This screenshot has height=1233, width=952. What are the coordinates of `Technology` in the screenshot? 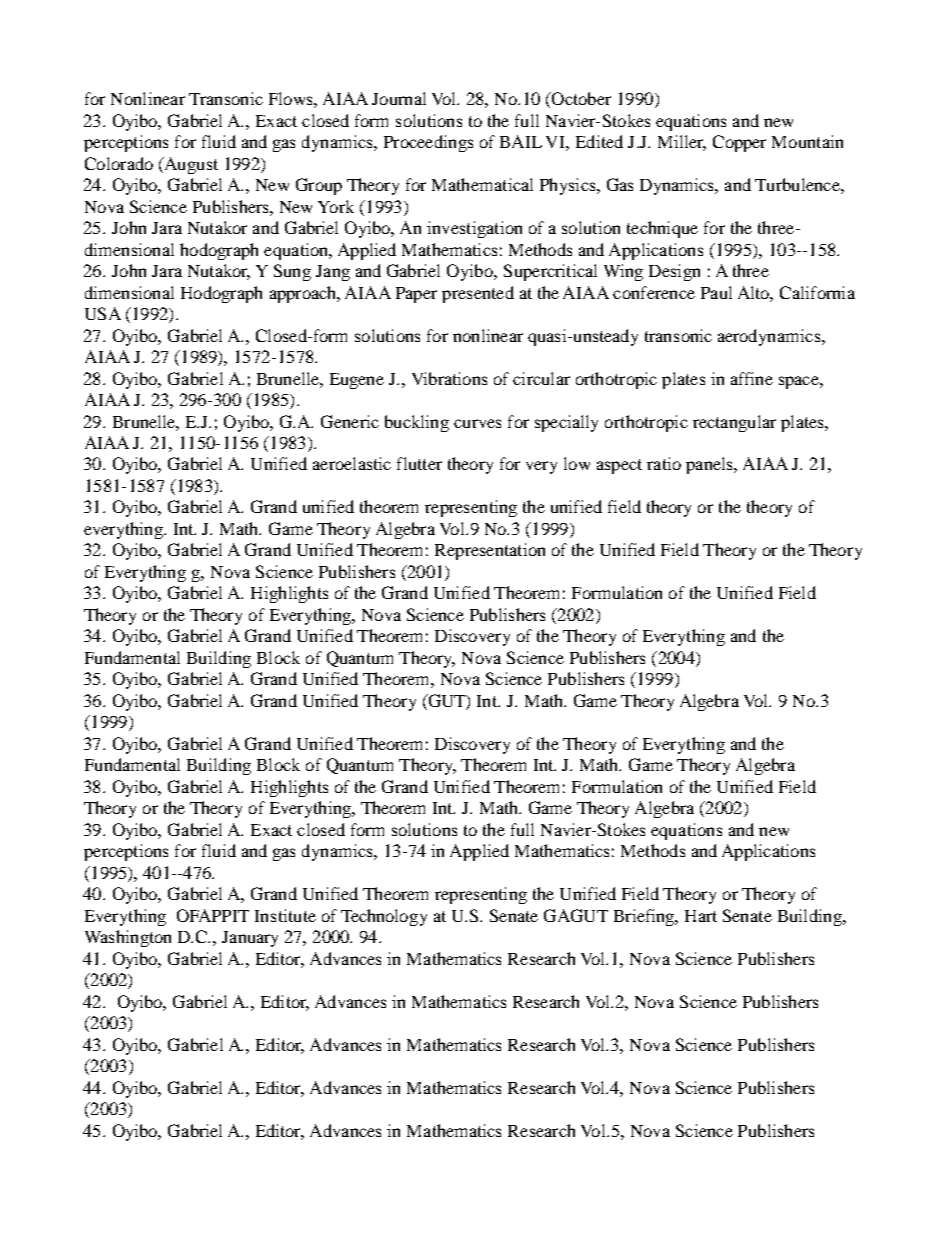 It's located at (384, 917).
